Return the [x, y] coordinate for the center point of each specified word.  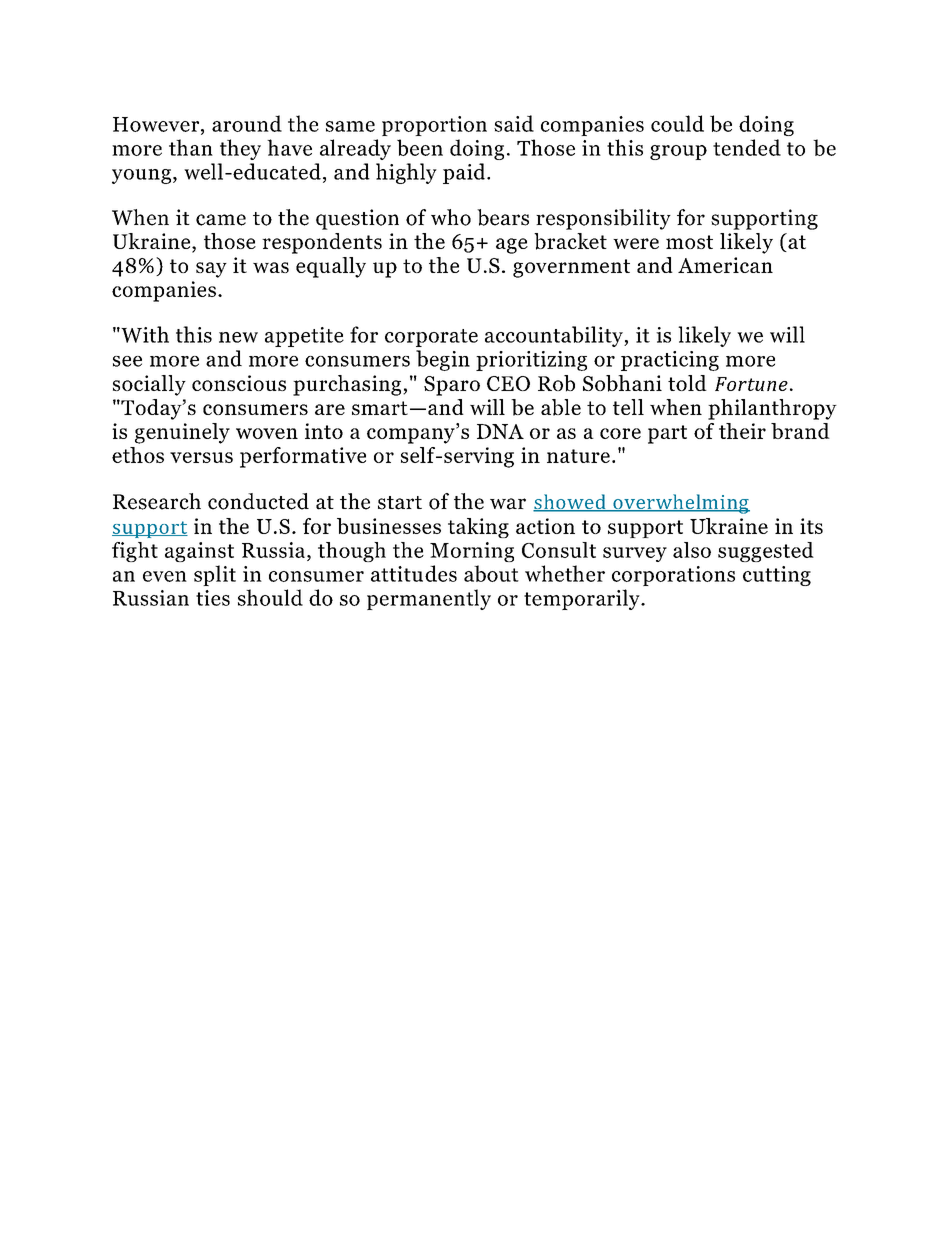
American [725, 265]
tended [747, 147]
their [742, 431]
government [571, 268]
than [191, 147]
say [211, 270]
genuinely [182, 433]
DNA [500, 431]
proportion [434, 126]
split [215, 575]
